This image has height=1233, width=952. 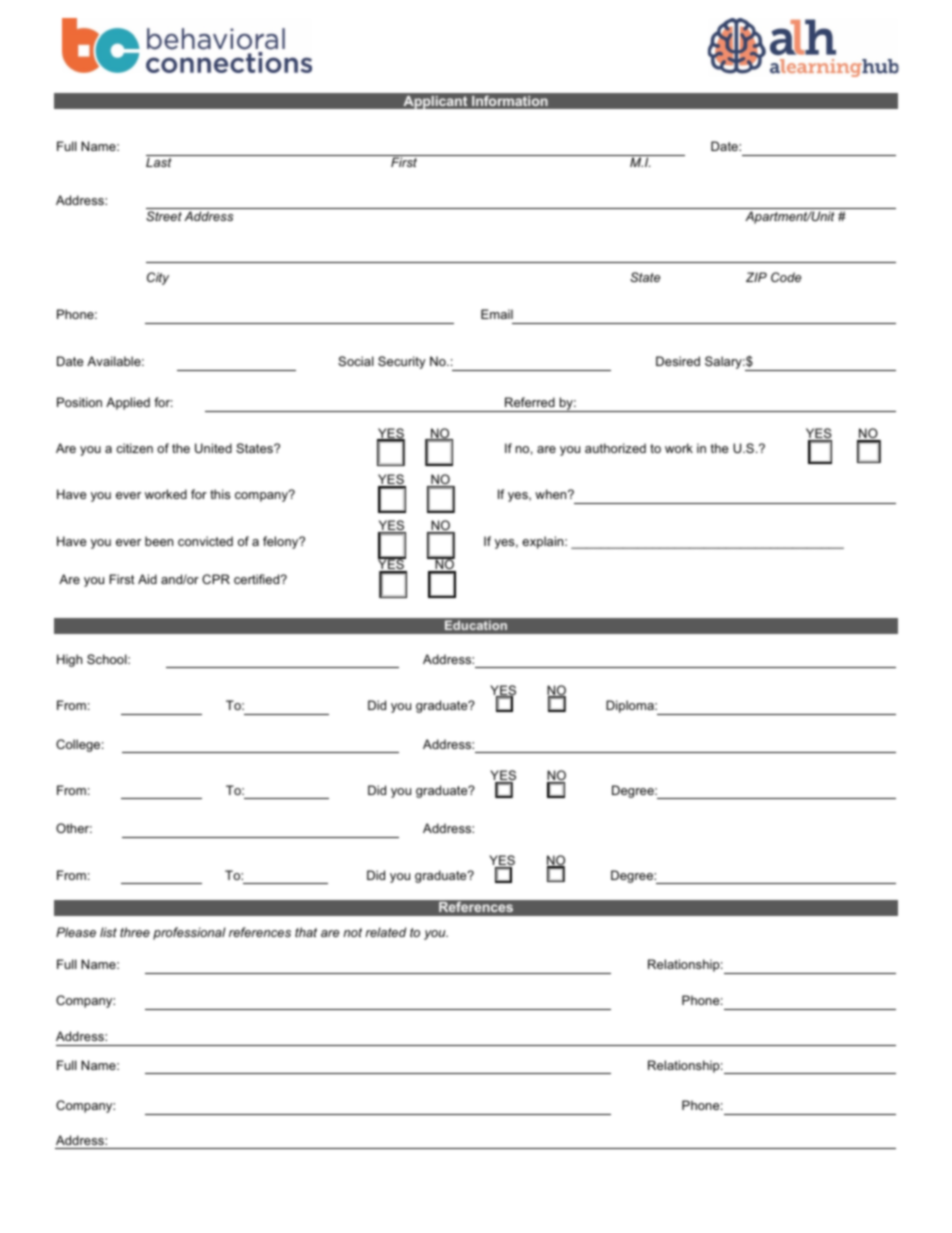 I want to click on been, so click(x=159, y=541).
